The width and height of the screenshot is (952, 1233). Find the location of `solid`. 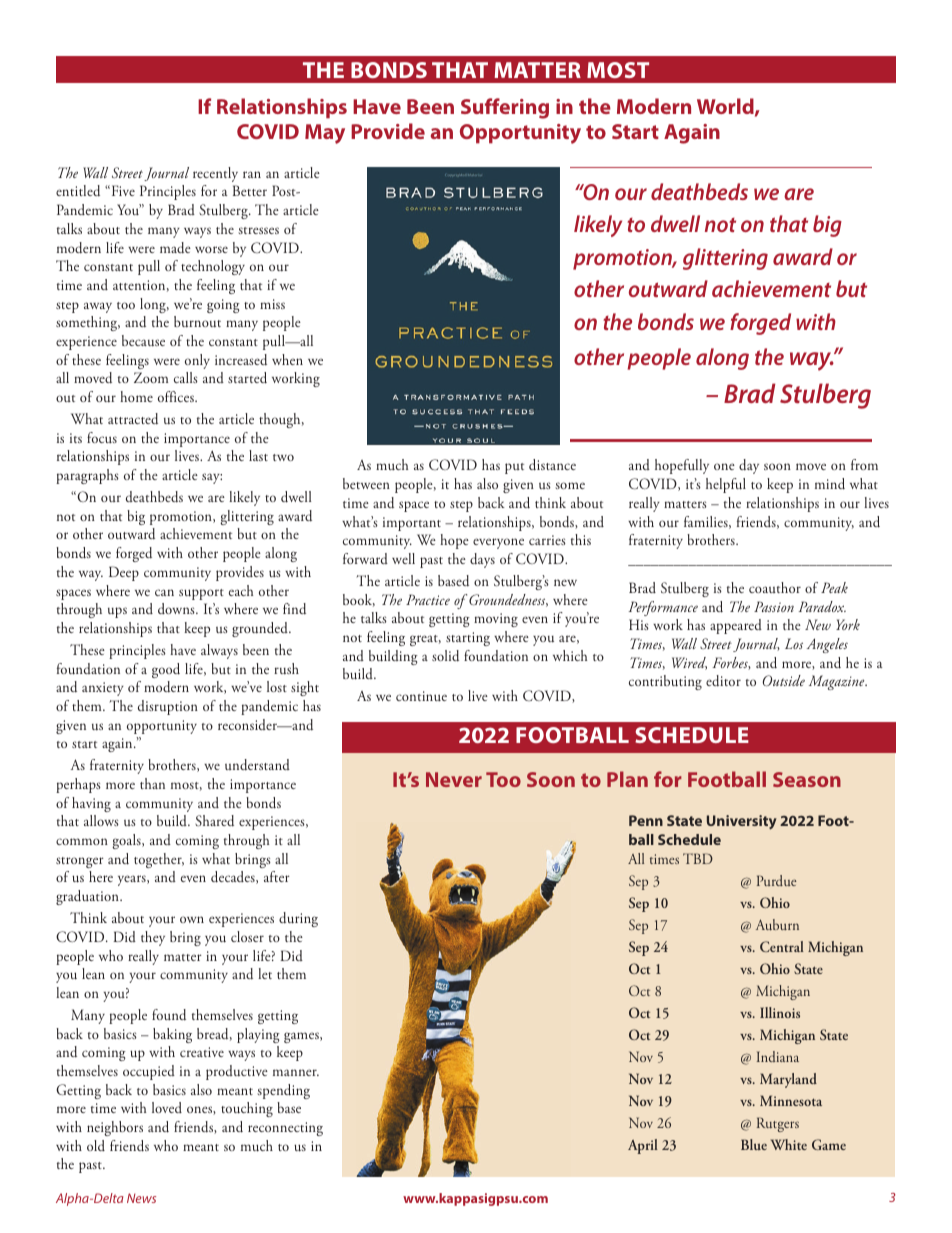

solid is located at coordinates (445, 656).
